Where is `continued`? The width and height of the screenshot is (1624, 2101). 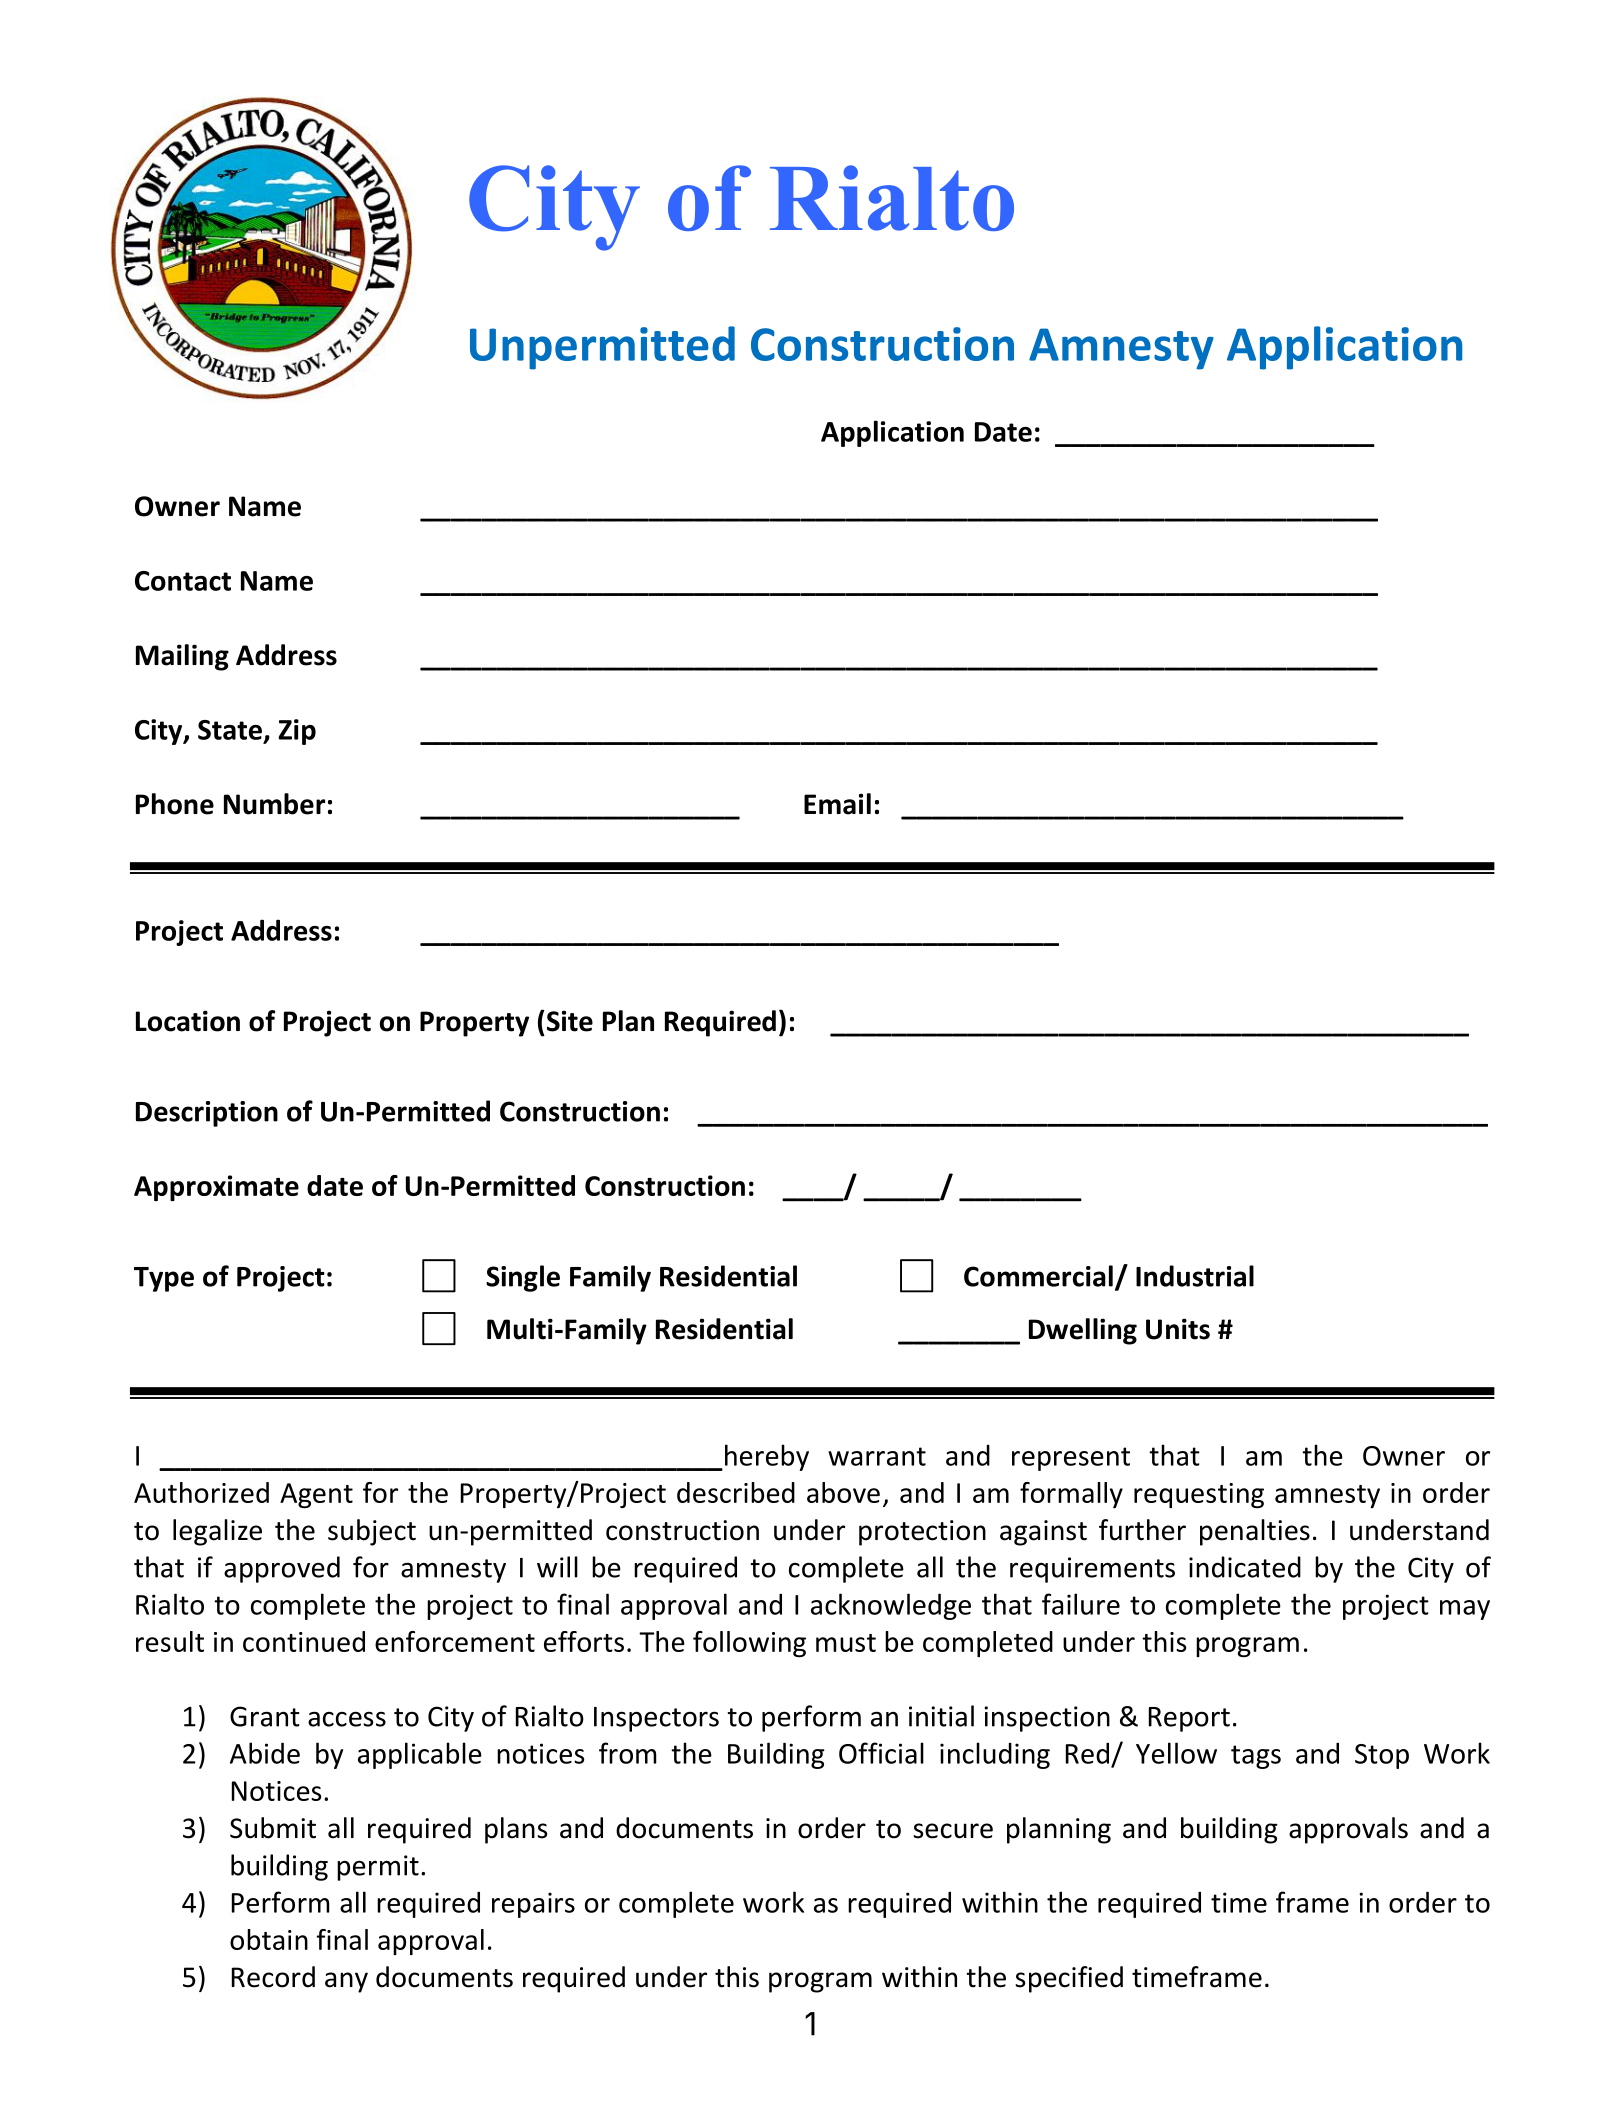
continued is located at coordinates (304, 1641).
